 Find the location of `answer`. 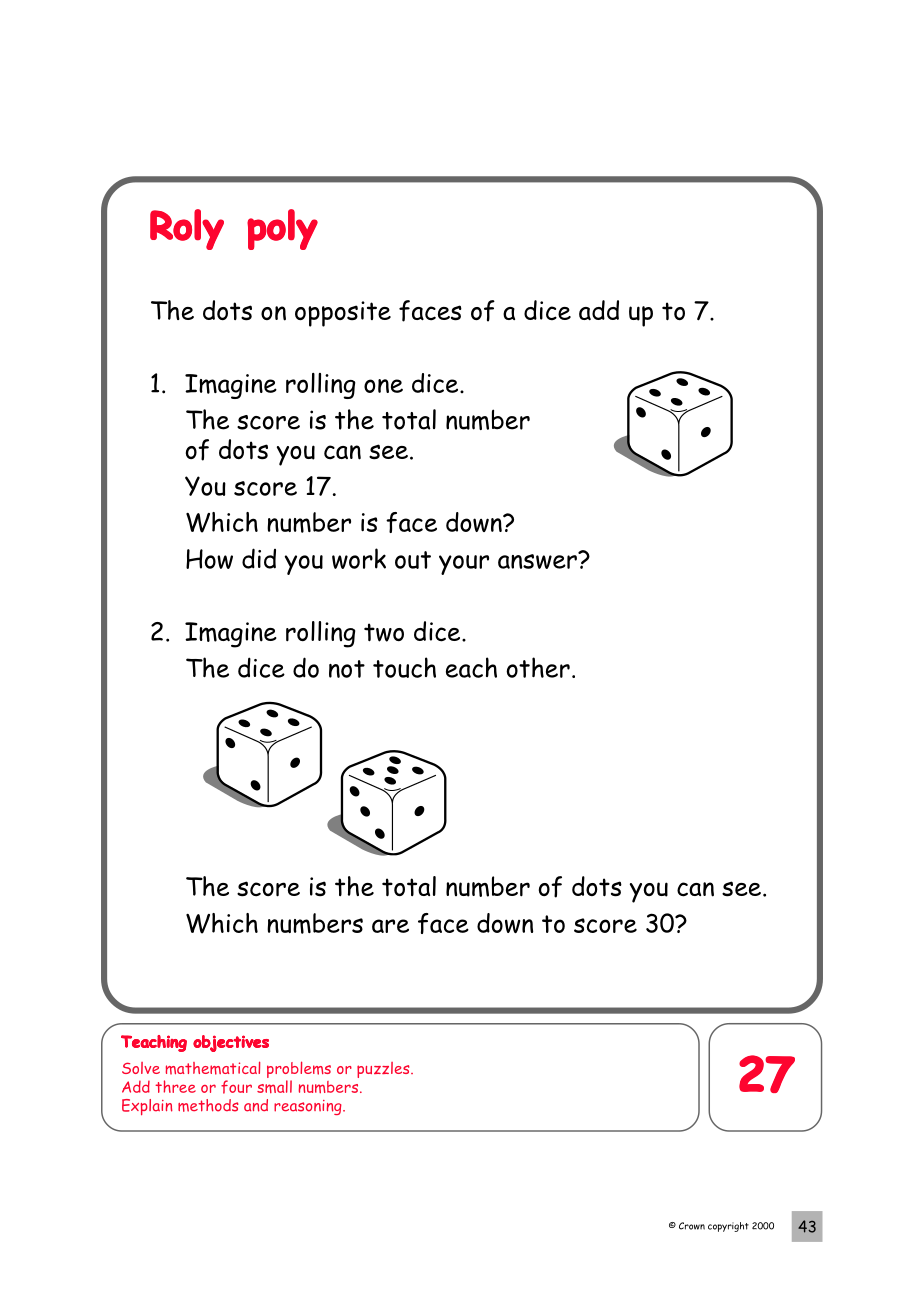

answer is located at coordinates (538, 560).
